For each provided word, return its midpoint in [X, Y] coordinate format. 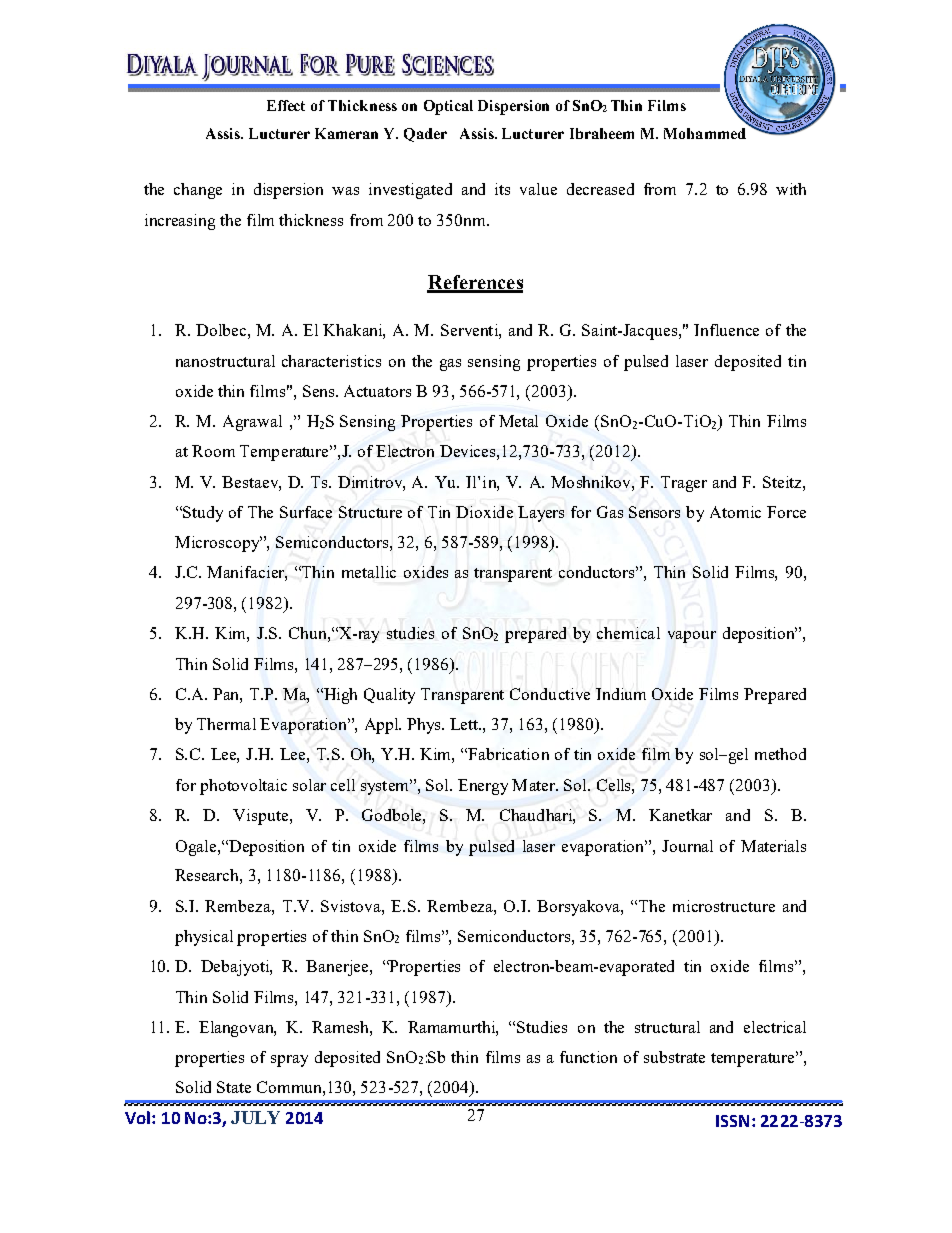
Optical [448, 107]
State [234, 1087]
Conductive [550, 694]
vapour [692, 637]
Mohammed [705, 133]
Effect [286, 105]
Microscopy [218, 544]
